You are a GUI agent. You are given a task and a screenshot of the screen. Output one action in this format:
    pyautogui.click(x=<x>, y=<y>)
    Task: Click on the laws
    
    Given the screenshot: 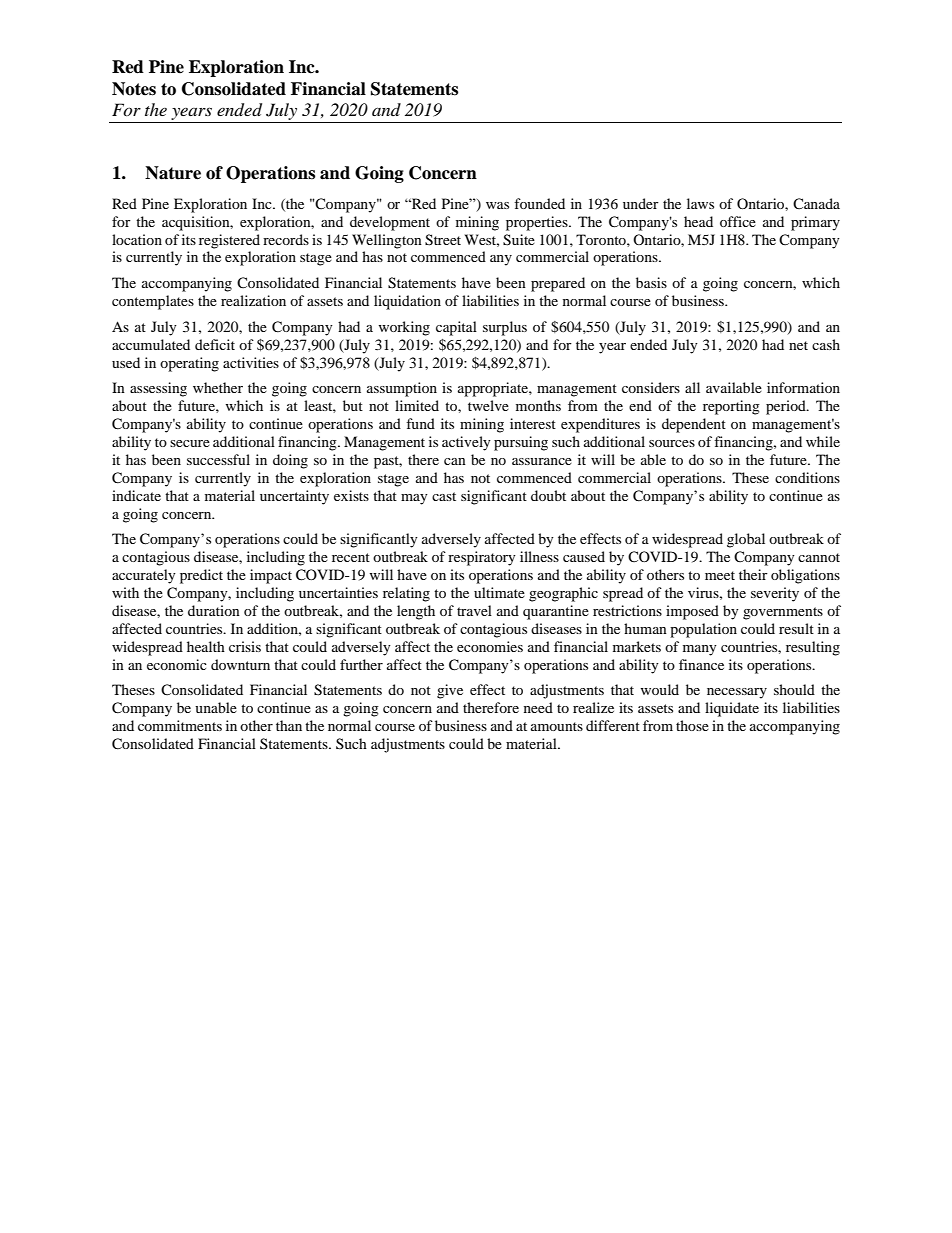 What is the action you would take?
    pyautogui.click(x=700, y=203)
